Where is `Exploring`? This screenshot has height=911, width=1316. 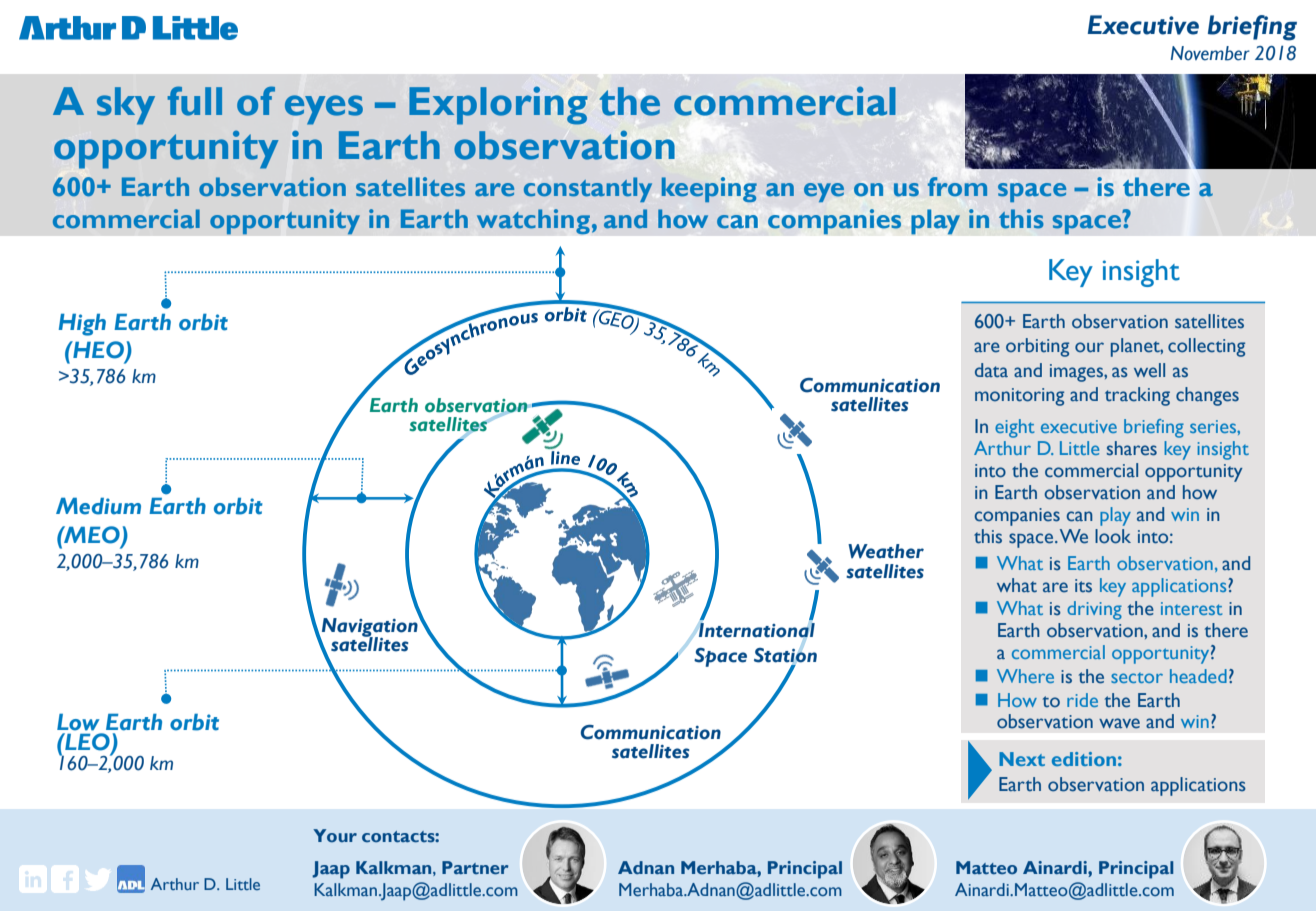 Exploring is located at coordinates (498, 106).
